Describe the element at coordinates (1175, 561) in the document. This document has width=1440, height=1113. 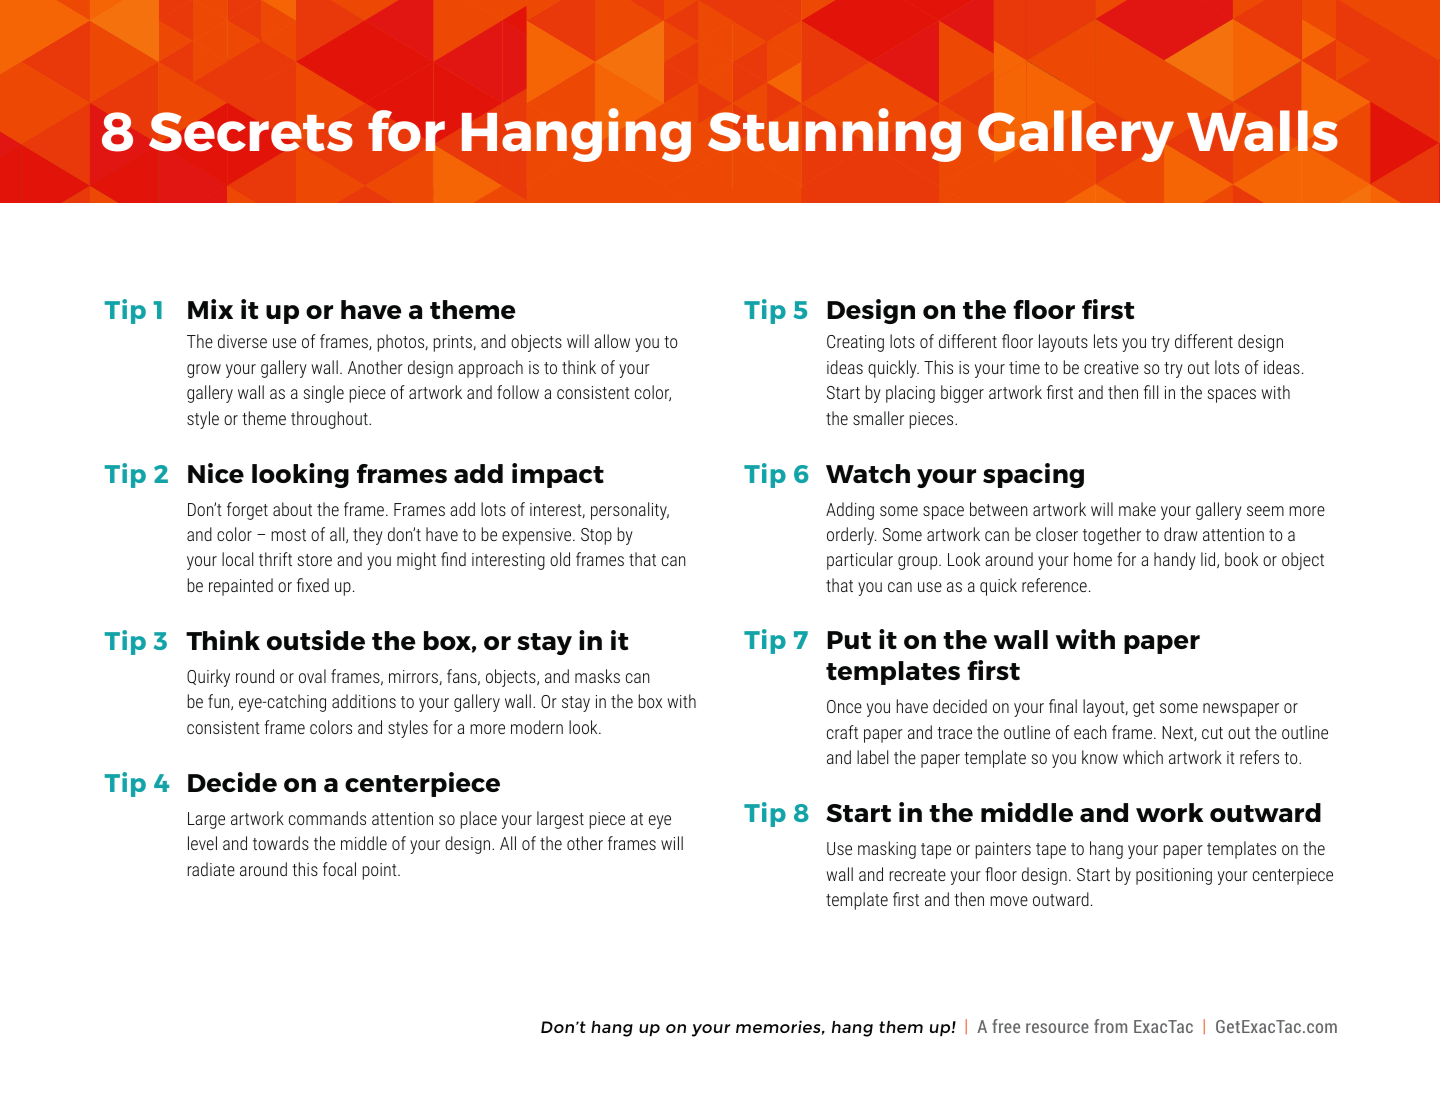
I see `handy` at that location.
